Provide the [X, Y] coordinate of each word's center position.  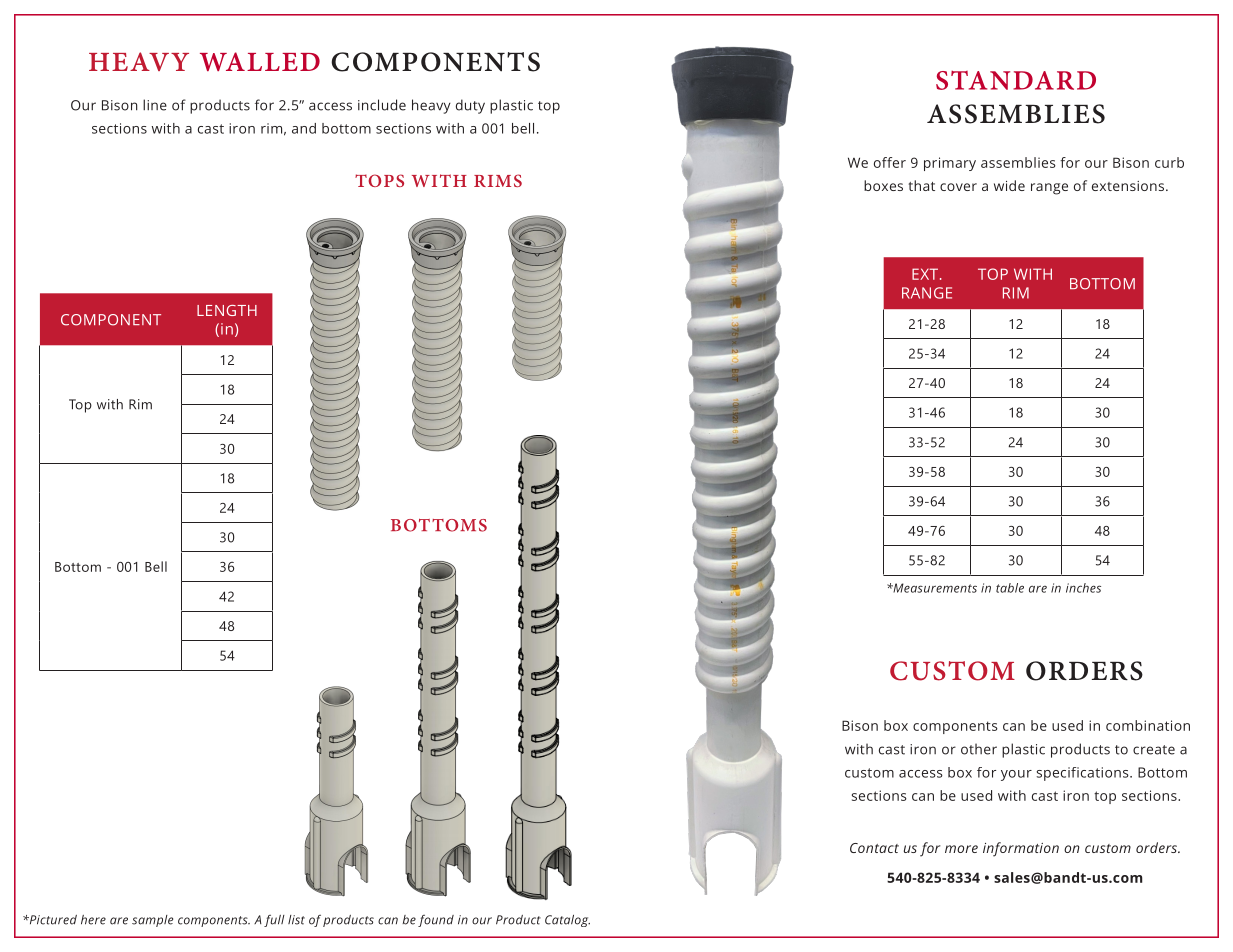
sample [152, 921]
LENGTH [227, 310]
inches [1083, 588]
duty [470, 106]
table [1010, 588]
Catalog [567, 921]
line [155, 105]
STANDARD [1016, 80]
